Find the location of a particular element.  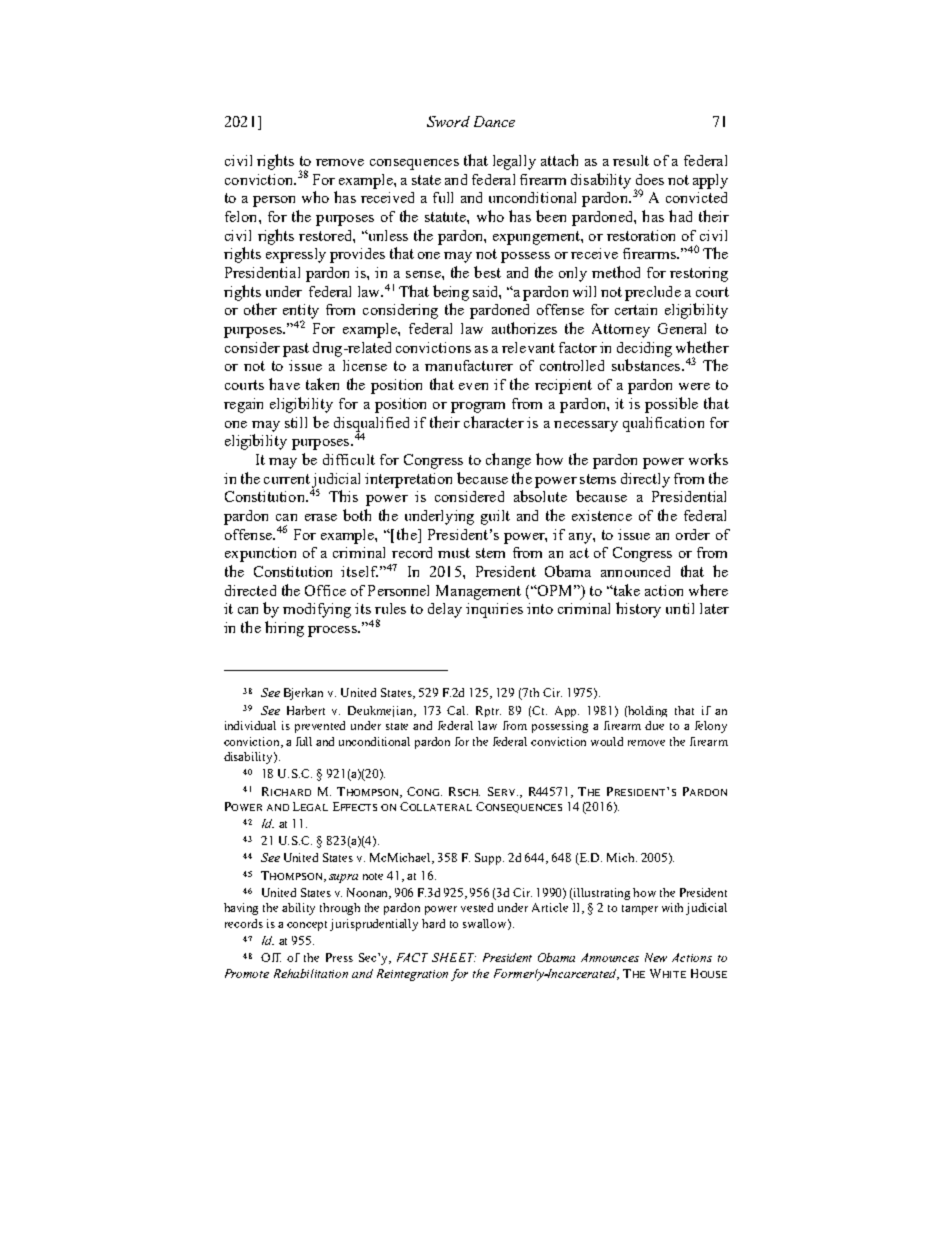

change is located at coordinates (508, 461).
